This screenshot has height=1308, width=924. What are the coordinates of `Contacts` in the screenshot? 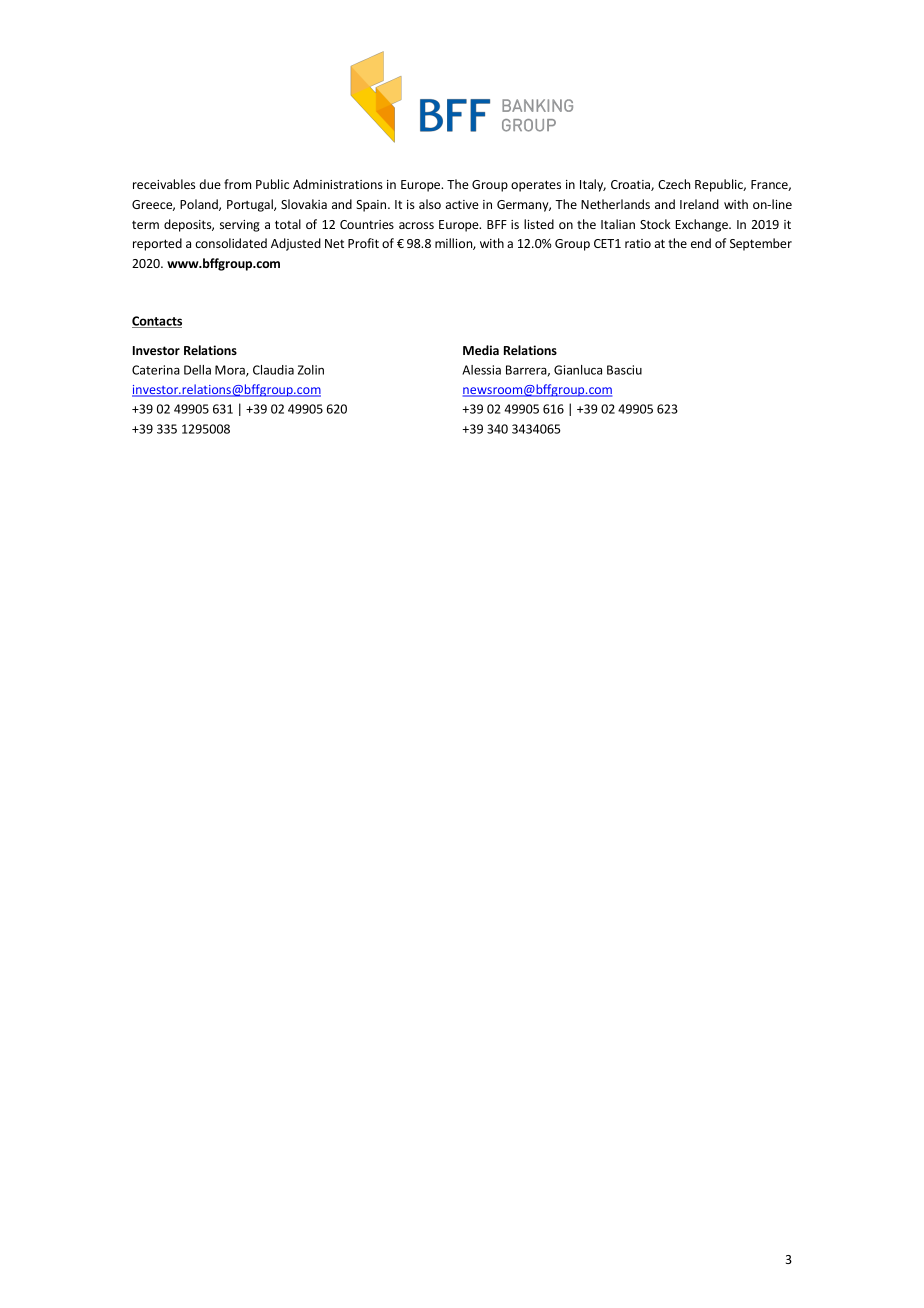 It's located at (157, 322).
